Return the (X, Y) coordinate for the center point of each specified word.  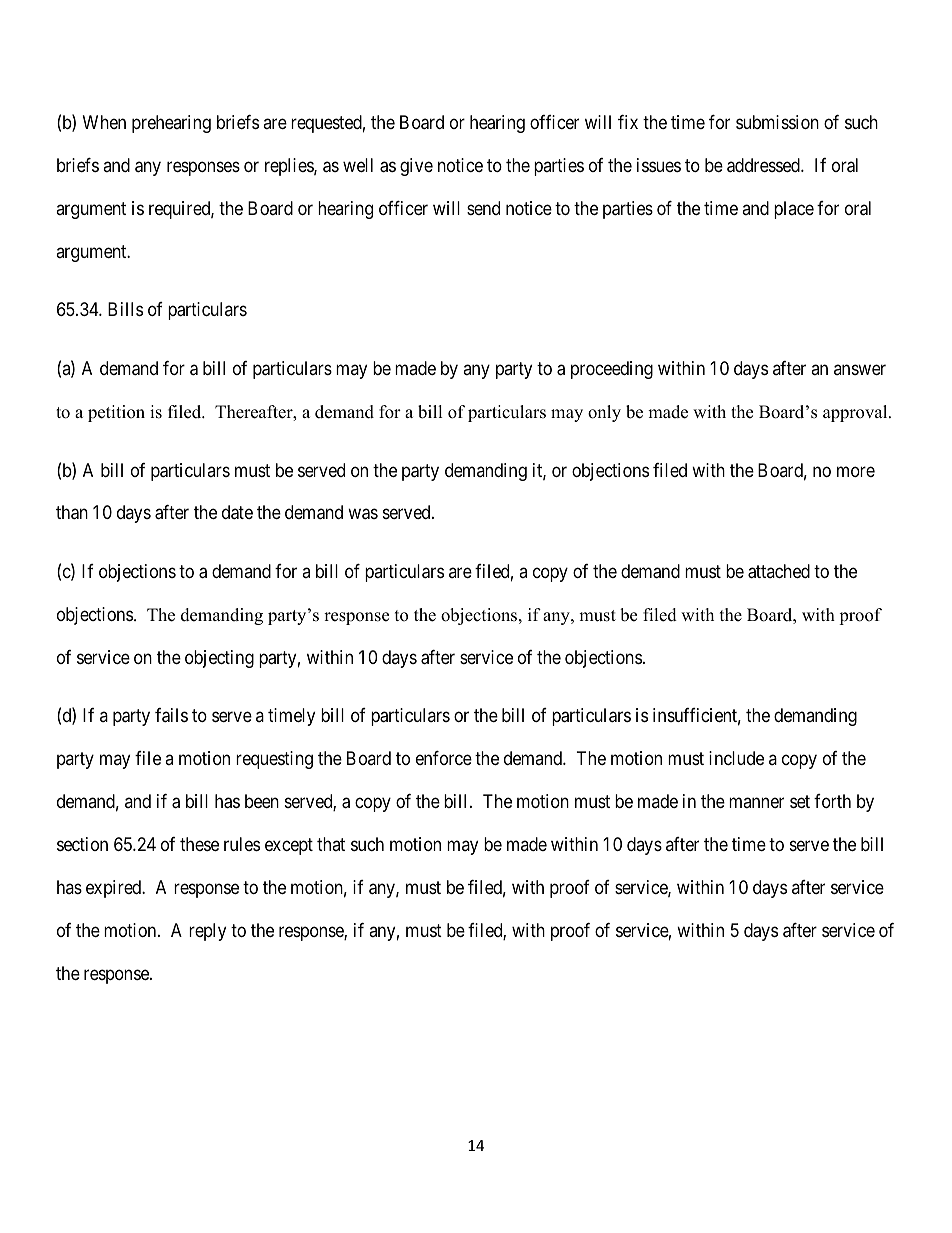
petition (116, 413)
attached (779, 571)
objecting (219, 659)
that (331, 844)
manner (756, 803)
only (604, 413)
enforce (444, 758)
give (416, 167)
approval (856, 413)
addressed (764, 165)
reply (207, 932)
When (104, 122)
